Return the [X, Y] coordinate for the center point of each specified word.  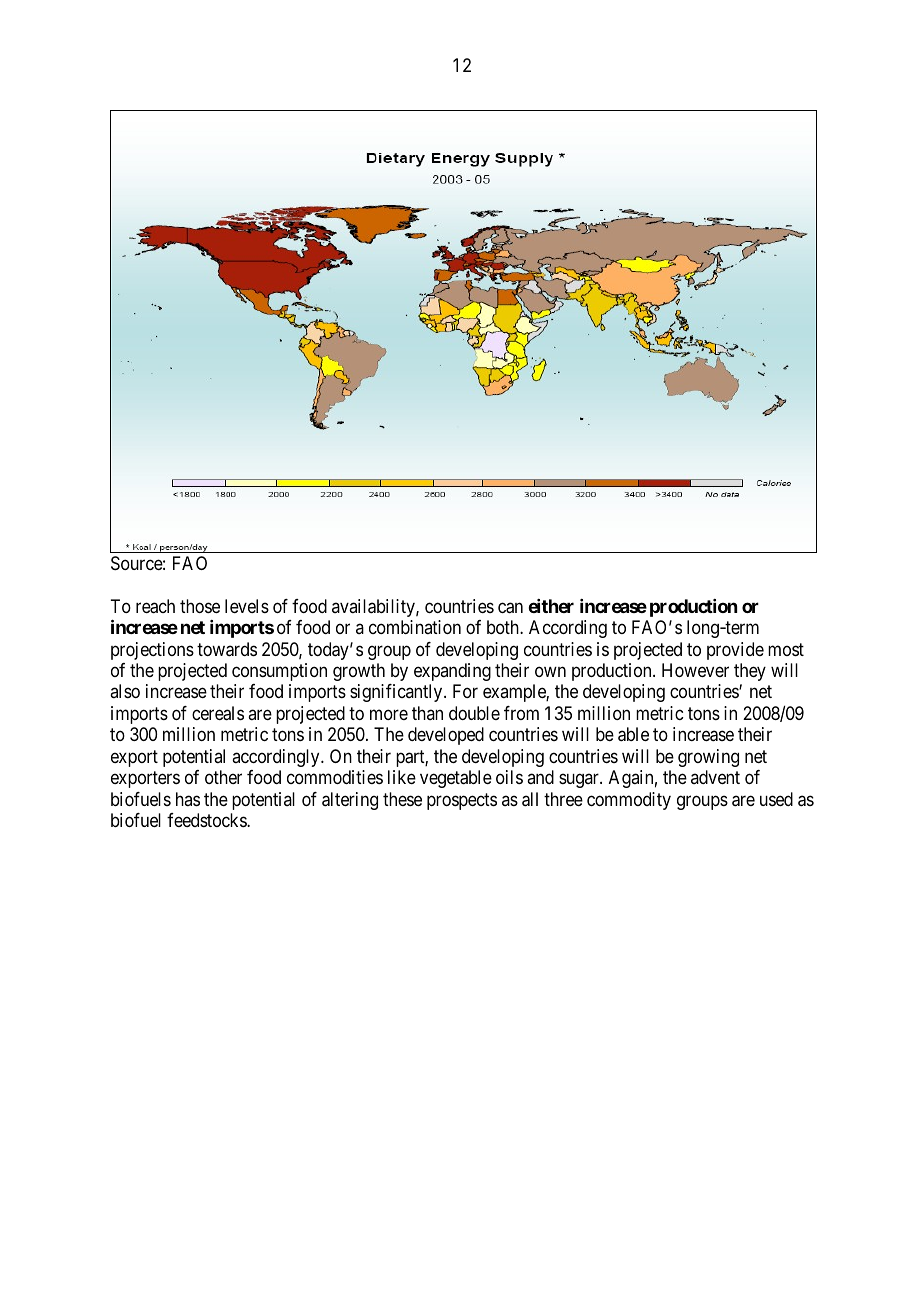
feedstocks [207, 820]
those [200, 606]
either [551, 606]
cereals [218, 713]
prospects [462, 801]
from [521, 713]
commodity [629, 801]
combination [415, 627]
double [474, 713]
